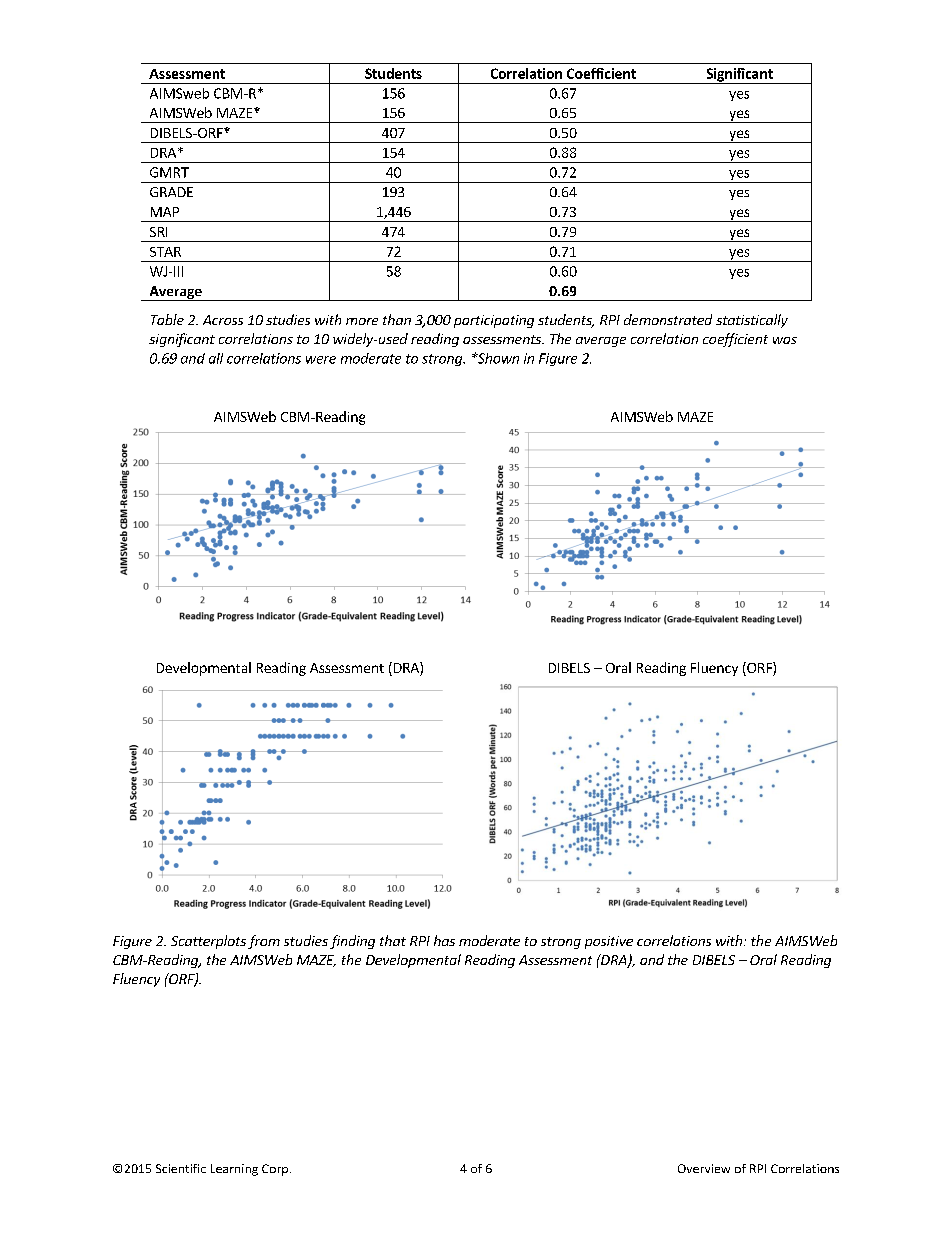 The width and height of the image is (952, 1233). What do you see at coordinates (444, 940) in the image?
I see `has` at bounding box center [444, 940].
